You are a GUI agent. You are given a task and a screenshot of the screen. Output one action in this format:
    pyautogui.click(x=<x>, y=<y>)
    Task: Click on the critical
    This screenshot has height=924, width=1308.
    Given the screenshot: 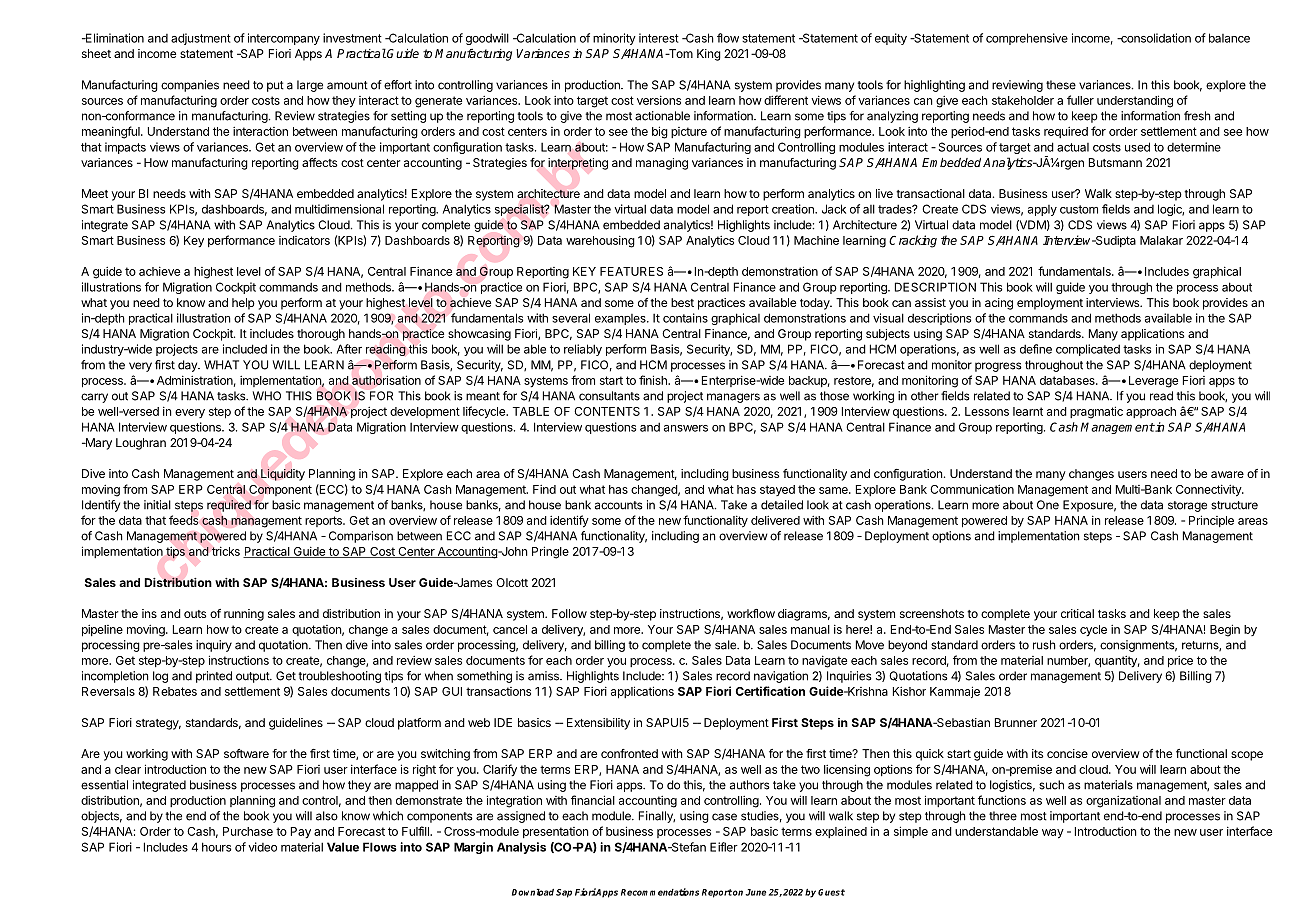 What is the action you would take?
    pyautogui.click(x=1077, y=613)
